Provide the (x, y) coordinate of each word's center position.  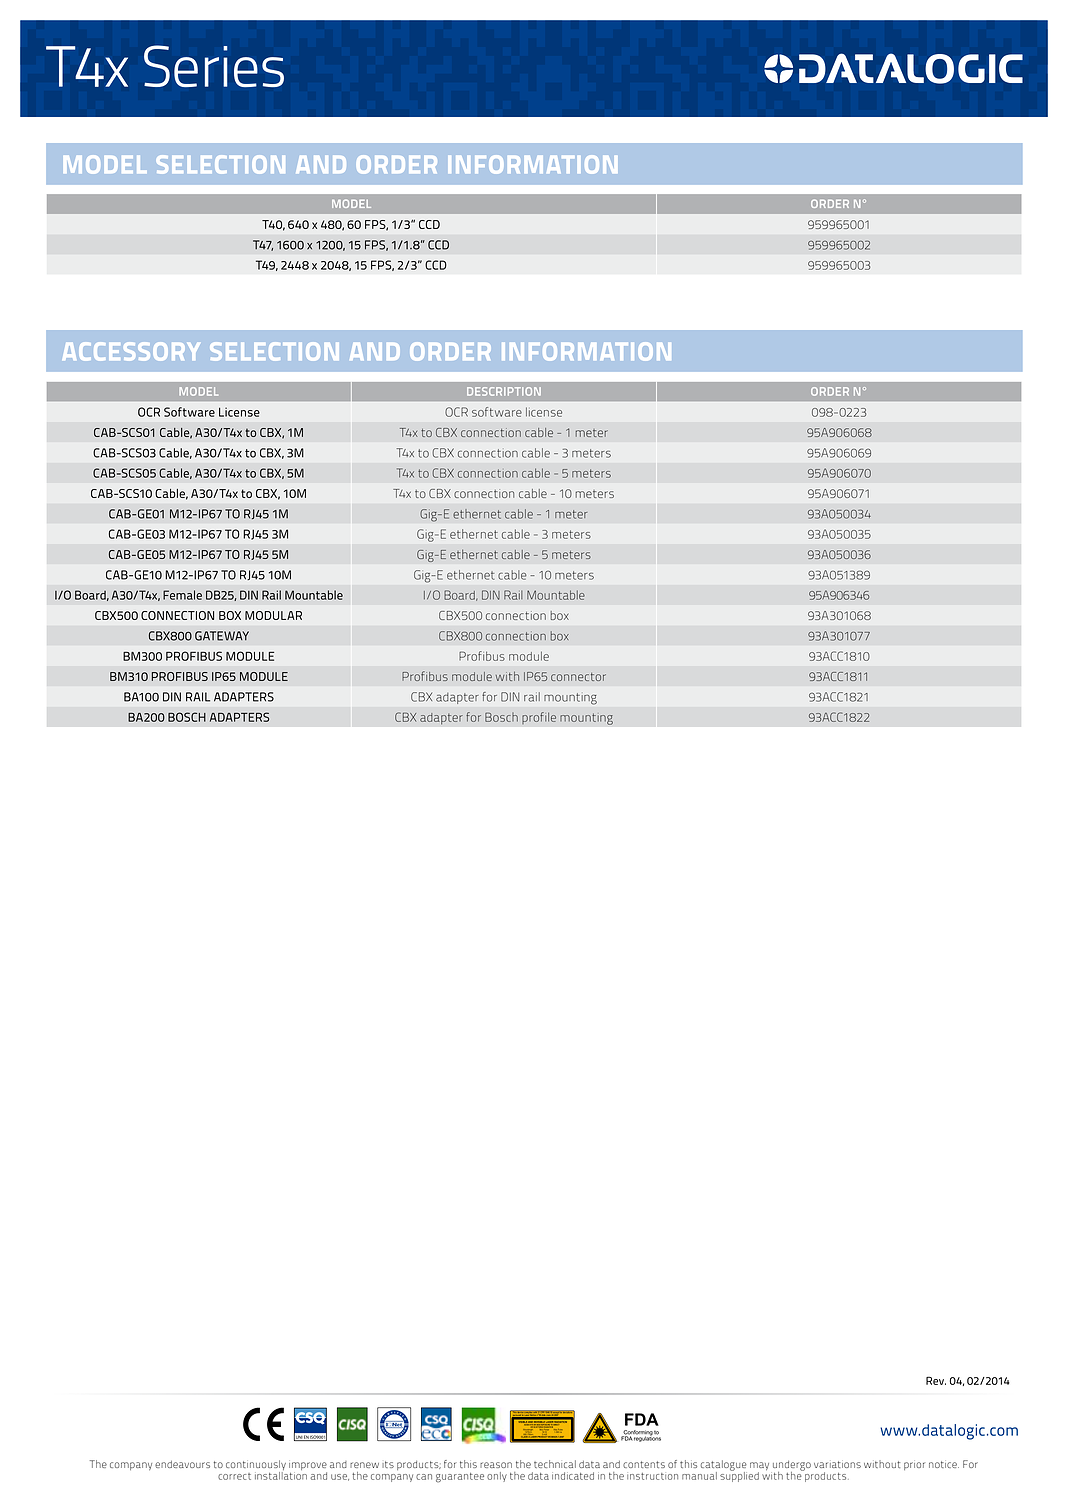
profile (539, 718)
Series (214, 66)
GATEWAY (222, 636)
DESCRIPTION (504, 391)
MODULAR (273, 615)
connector (578, 677)
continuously (256, 1466)
